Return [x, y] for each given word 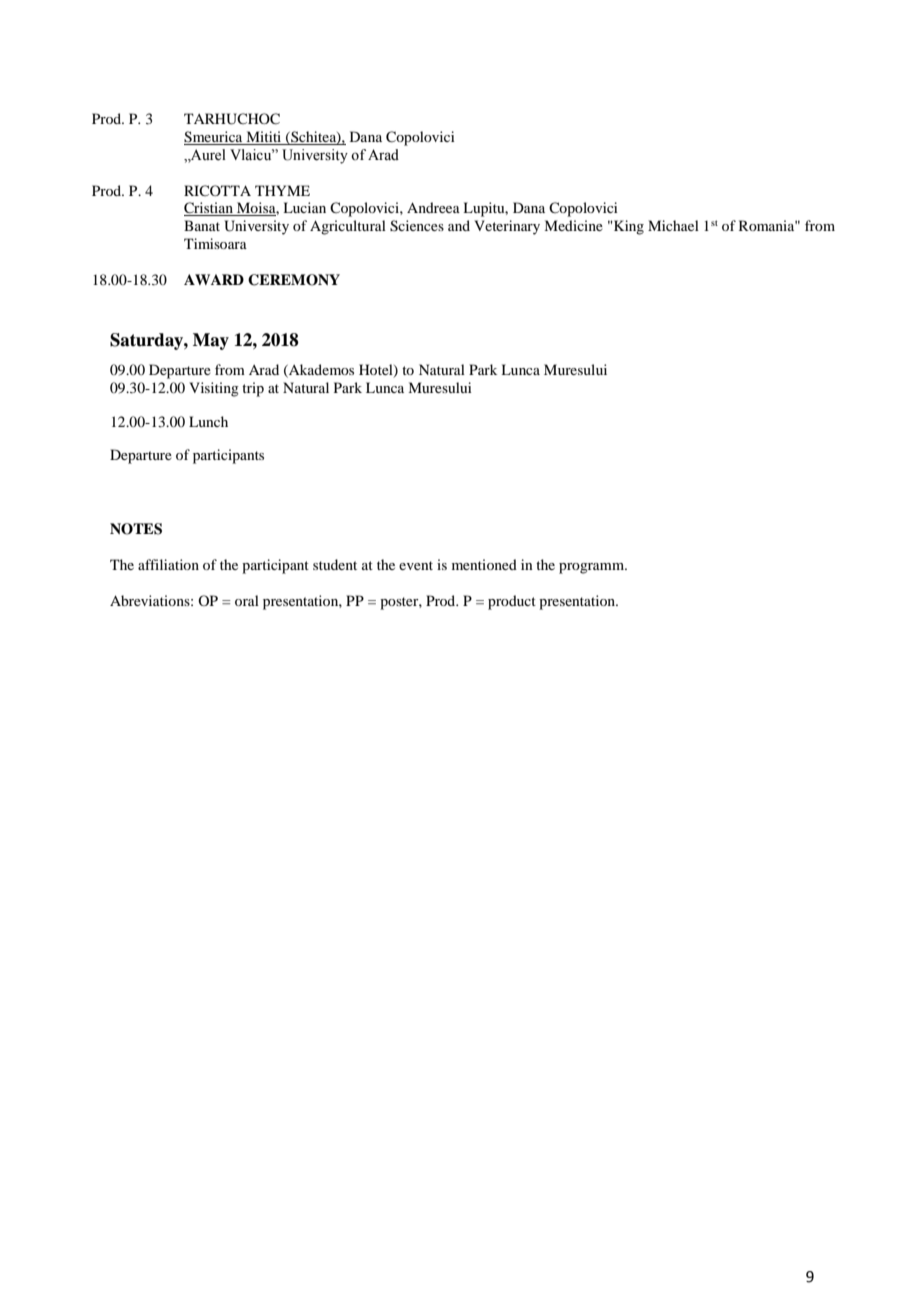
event [416, 565]
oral [247, 600]
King [628, 227]
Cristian [209, 209]
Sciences [417, 226]
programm [593, 568]
